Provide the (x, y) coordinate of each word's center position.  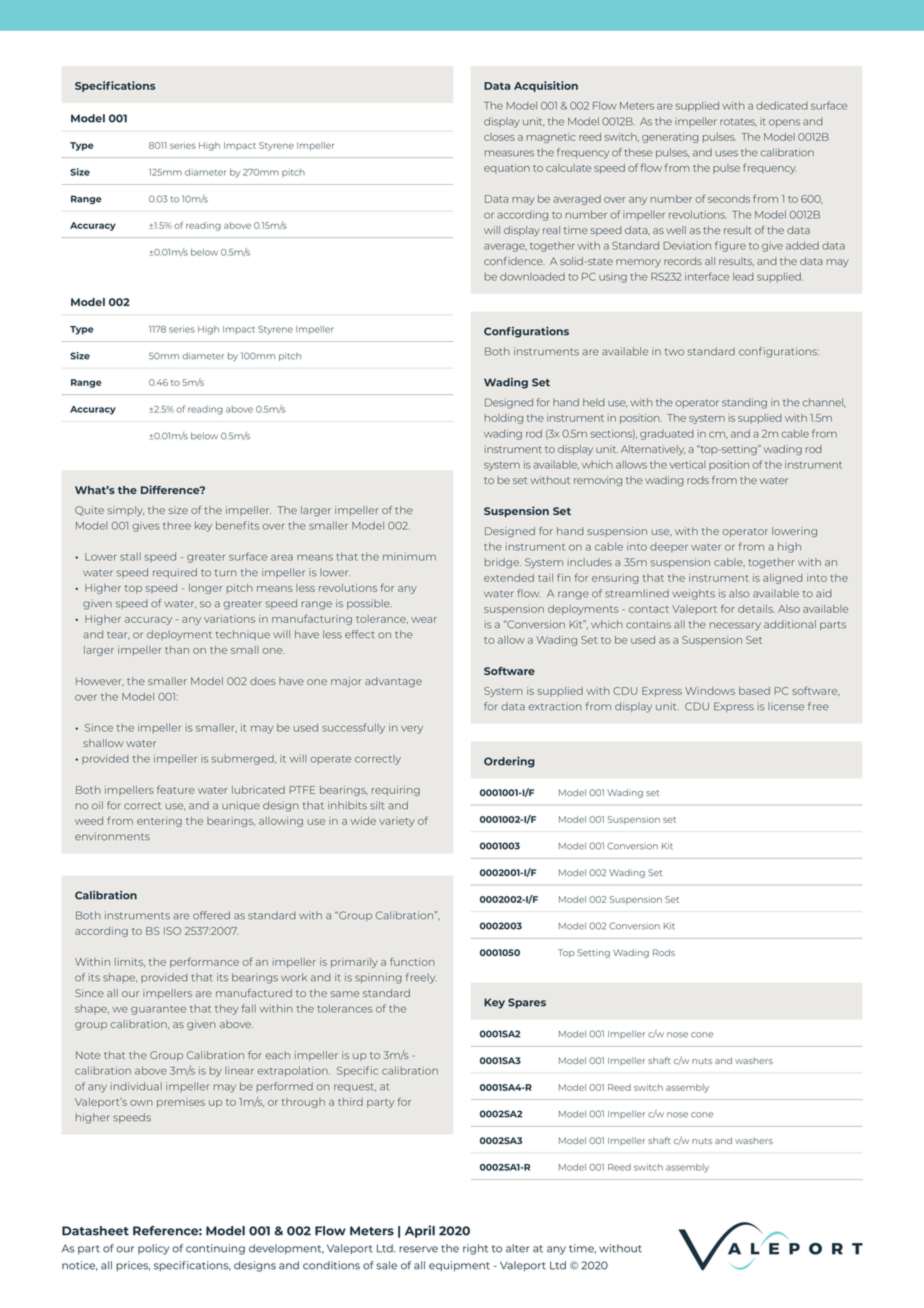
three (177, 526)
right (475, 1249)
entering (159, 822)
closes (499, 137)
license (786, 706)
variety (397, 822)
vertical (687, 464)
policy (153, 1249)
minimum (409, 556)
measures (509, 153)
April (420, 1231)
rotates (738, 122)
